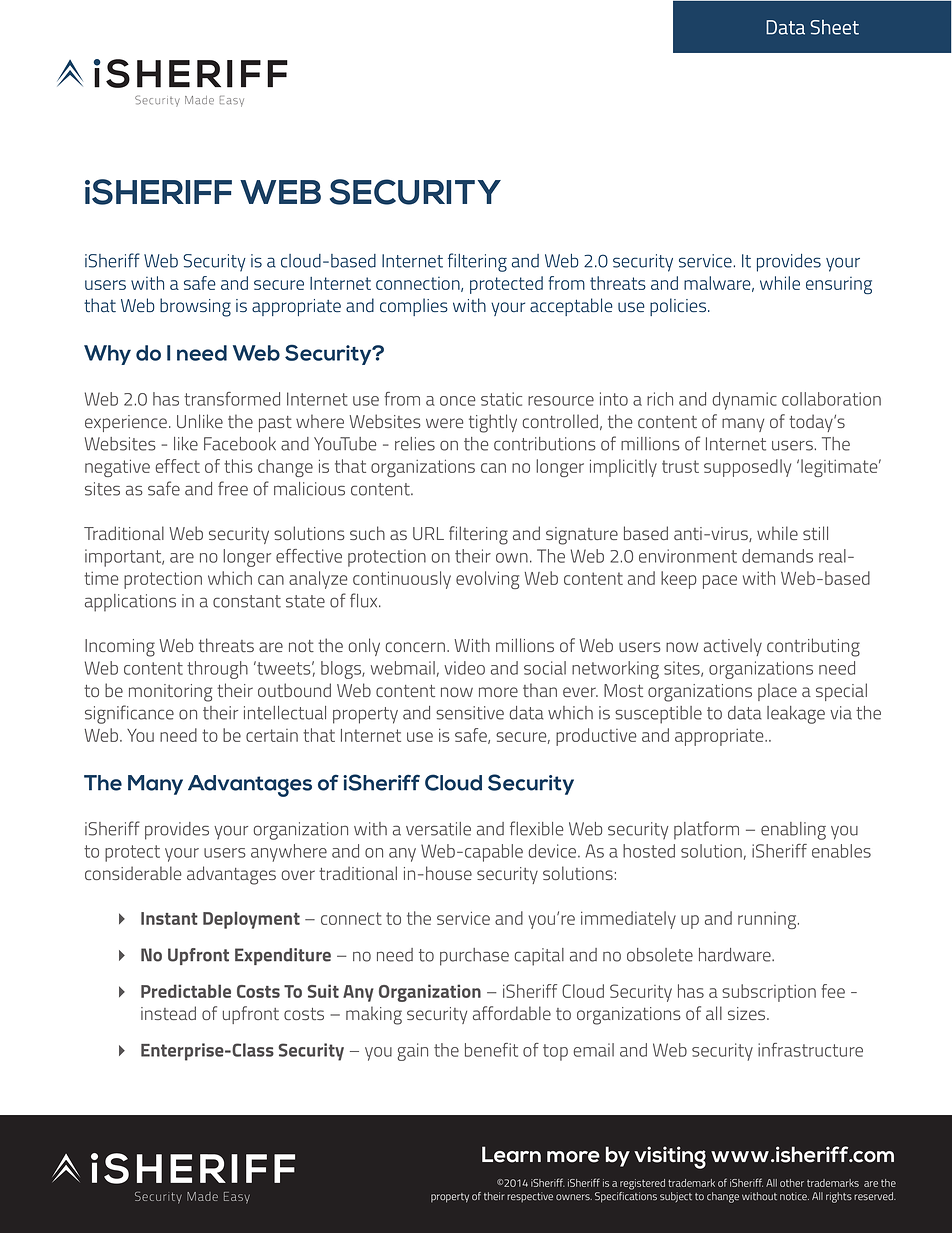 The image size is (952, 1233). Describe the element at coordinates (839, 285) in the image. I see `ensuring` at that location.
